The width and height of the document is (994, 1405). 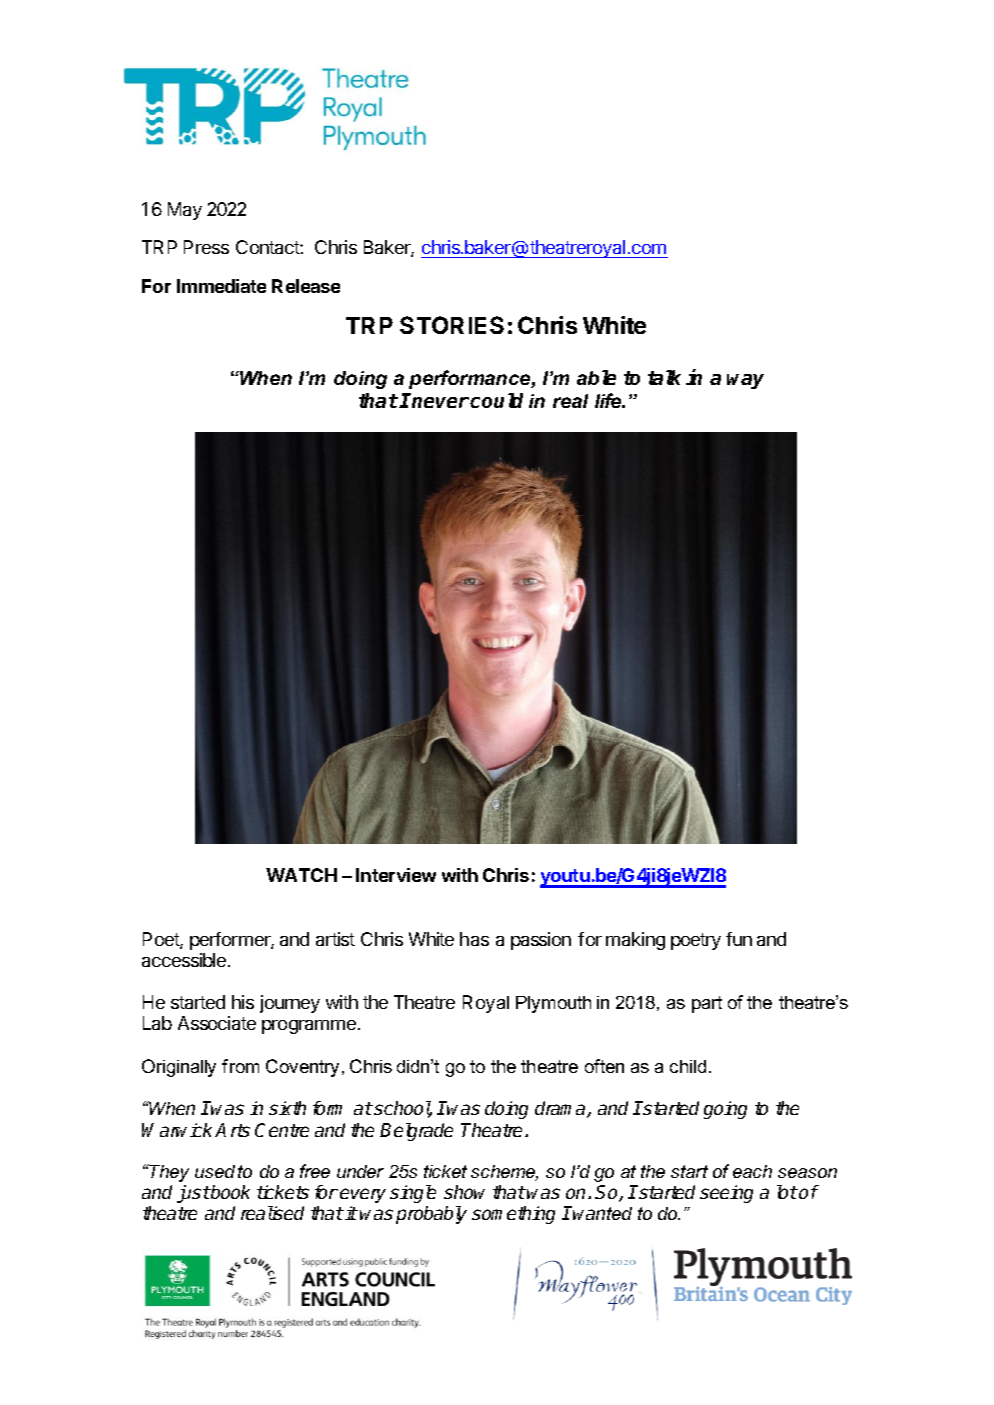 I want to click on STORIES, so click(x=452, y=325).
